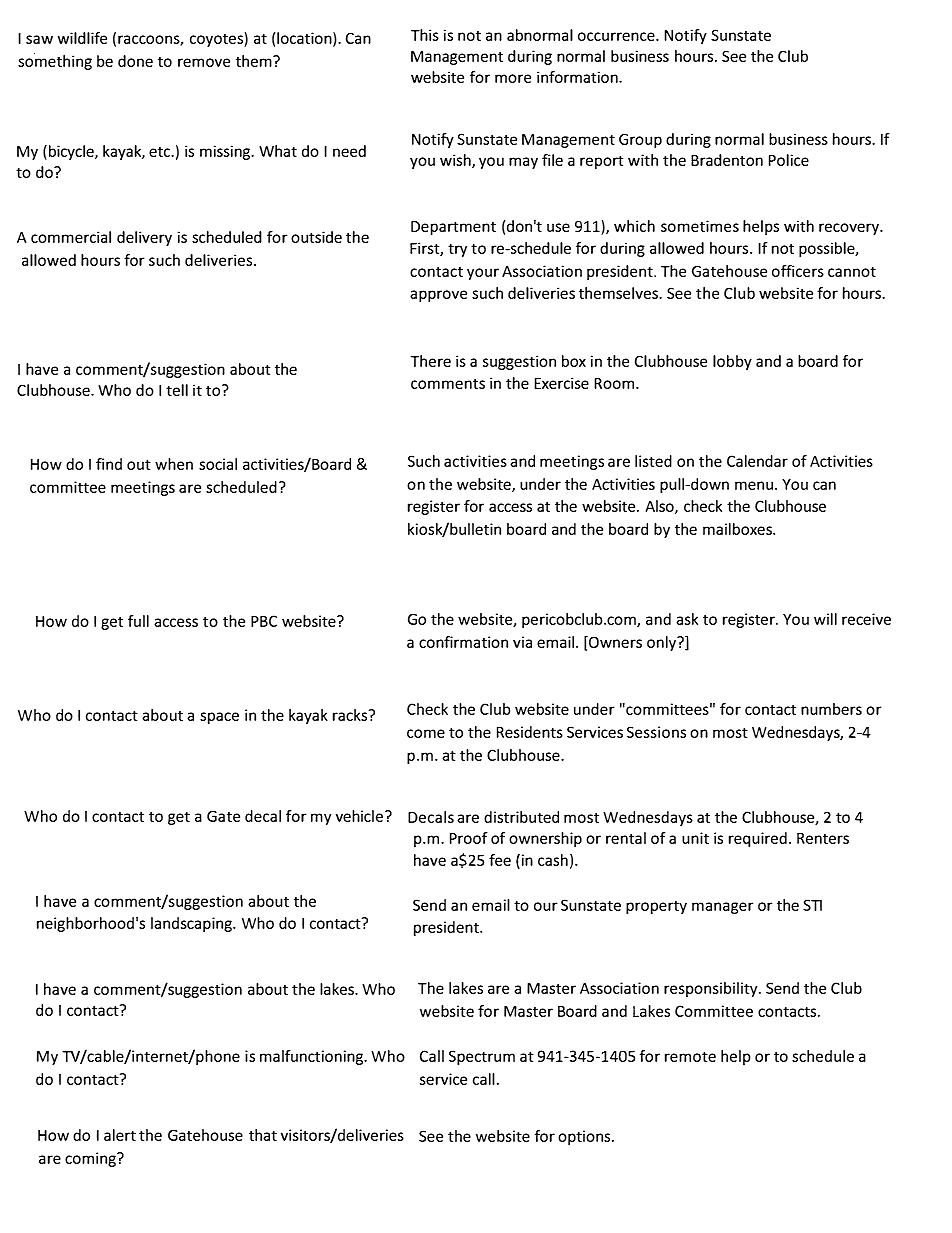 This screenshot has height=1233, width=952. Describe the element at coordinates (789, 160) in the screenshot. I see `Police` at that location.
